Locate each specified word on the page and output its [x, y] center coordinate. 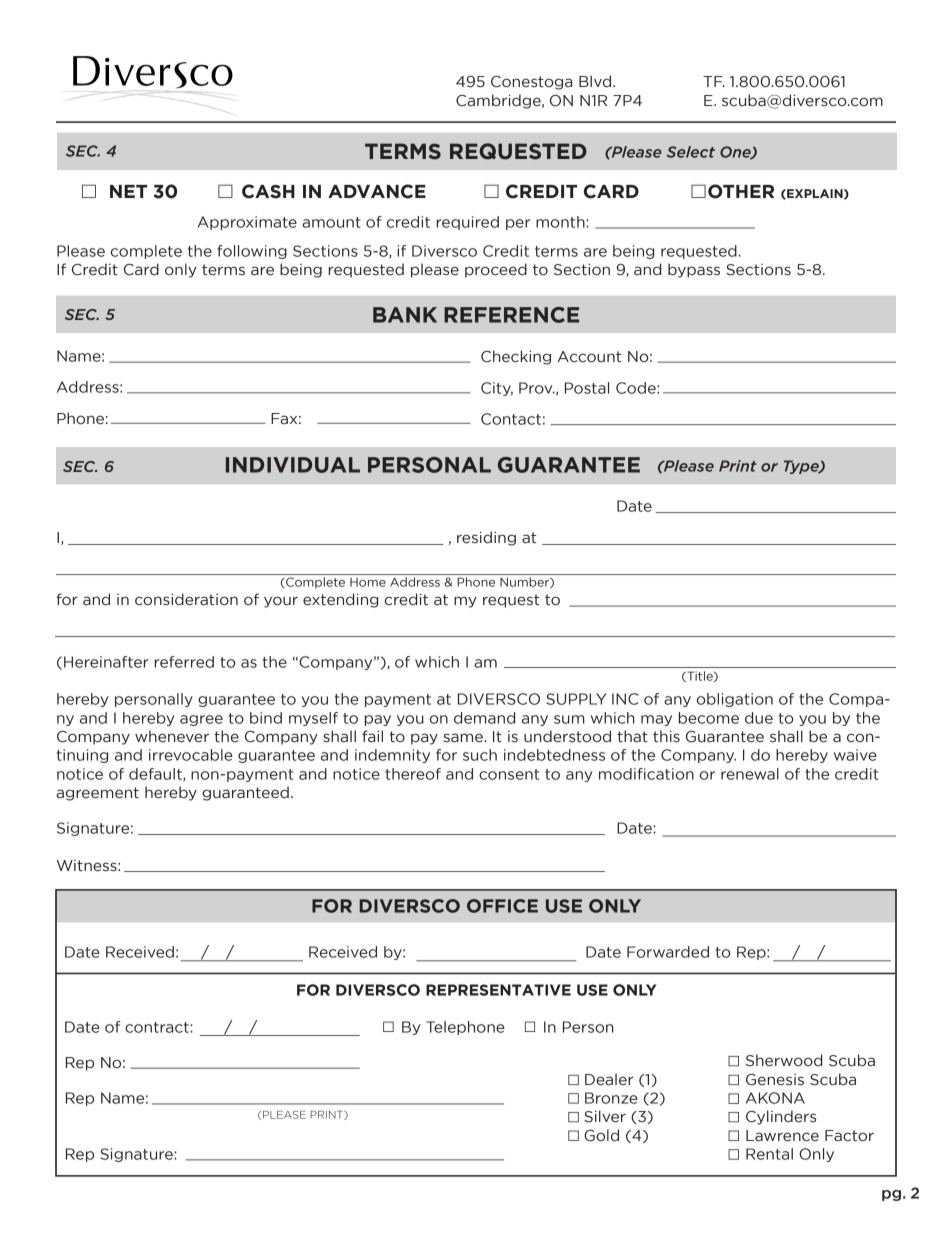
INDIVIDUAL [293, 465]
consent [509, 774]
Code [637, 388]
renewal [750, 774]
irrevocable [191, 755]
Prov [537, 388]
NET [128, 191]
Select [690, 152]
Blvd [596, 81]
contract [158, 1027]
